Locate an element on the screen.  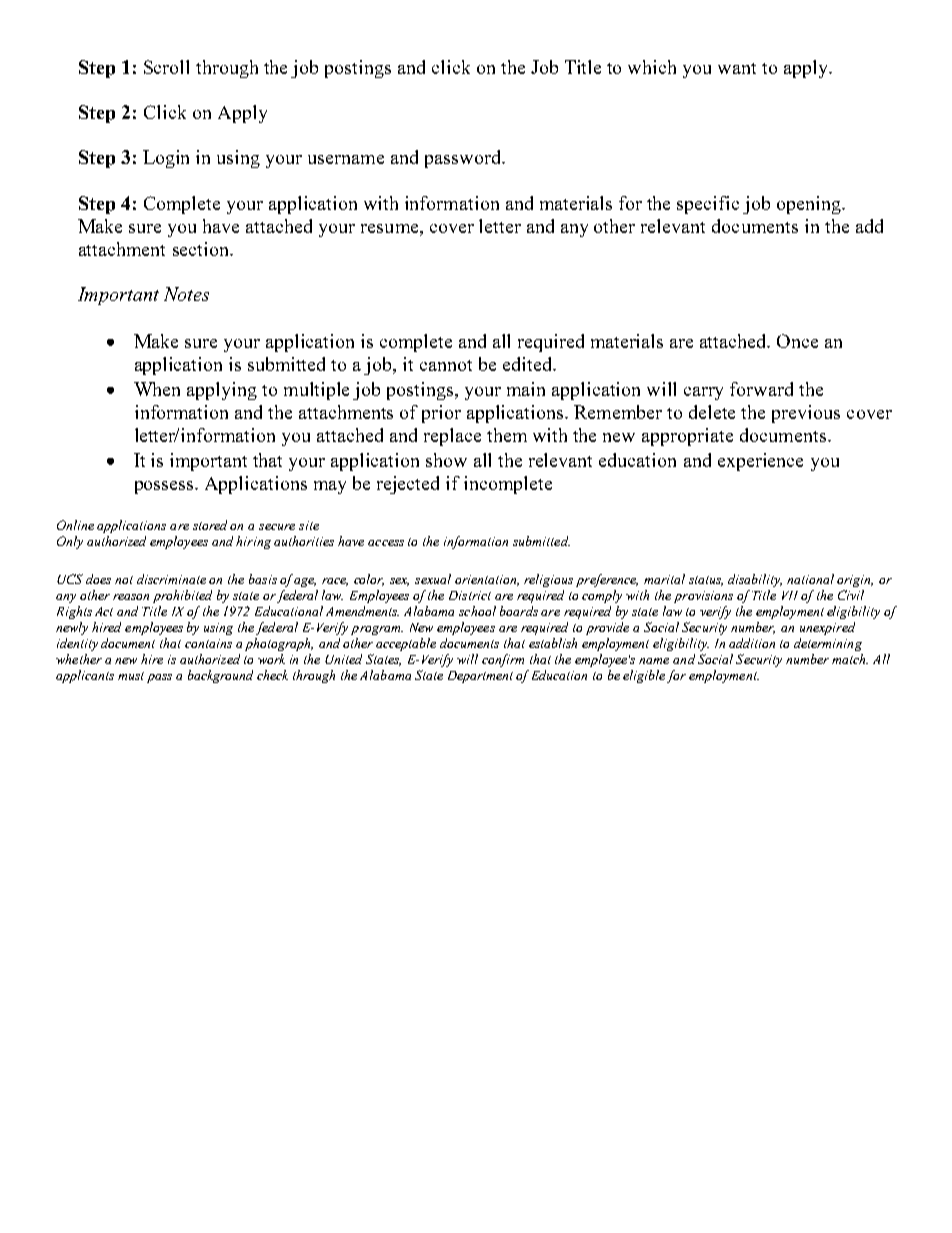
When is located at coordinates (157, 389).
